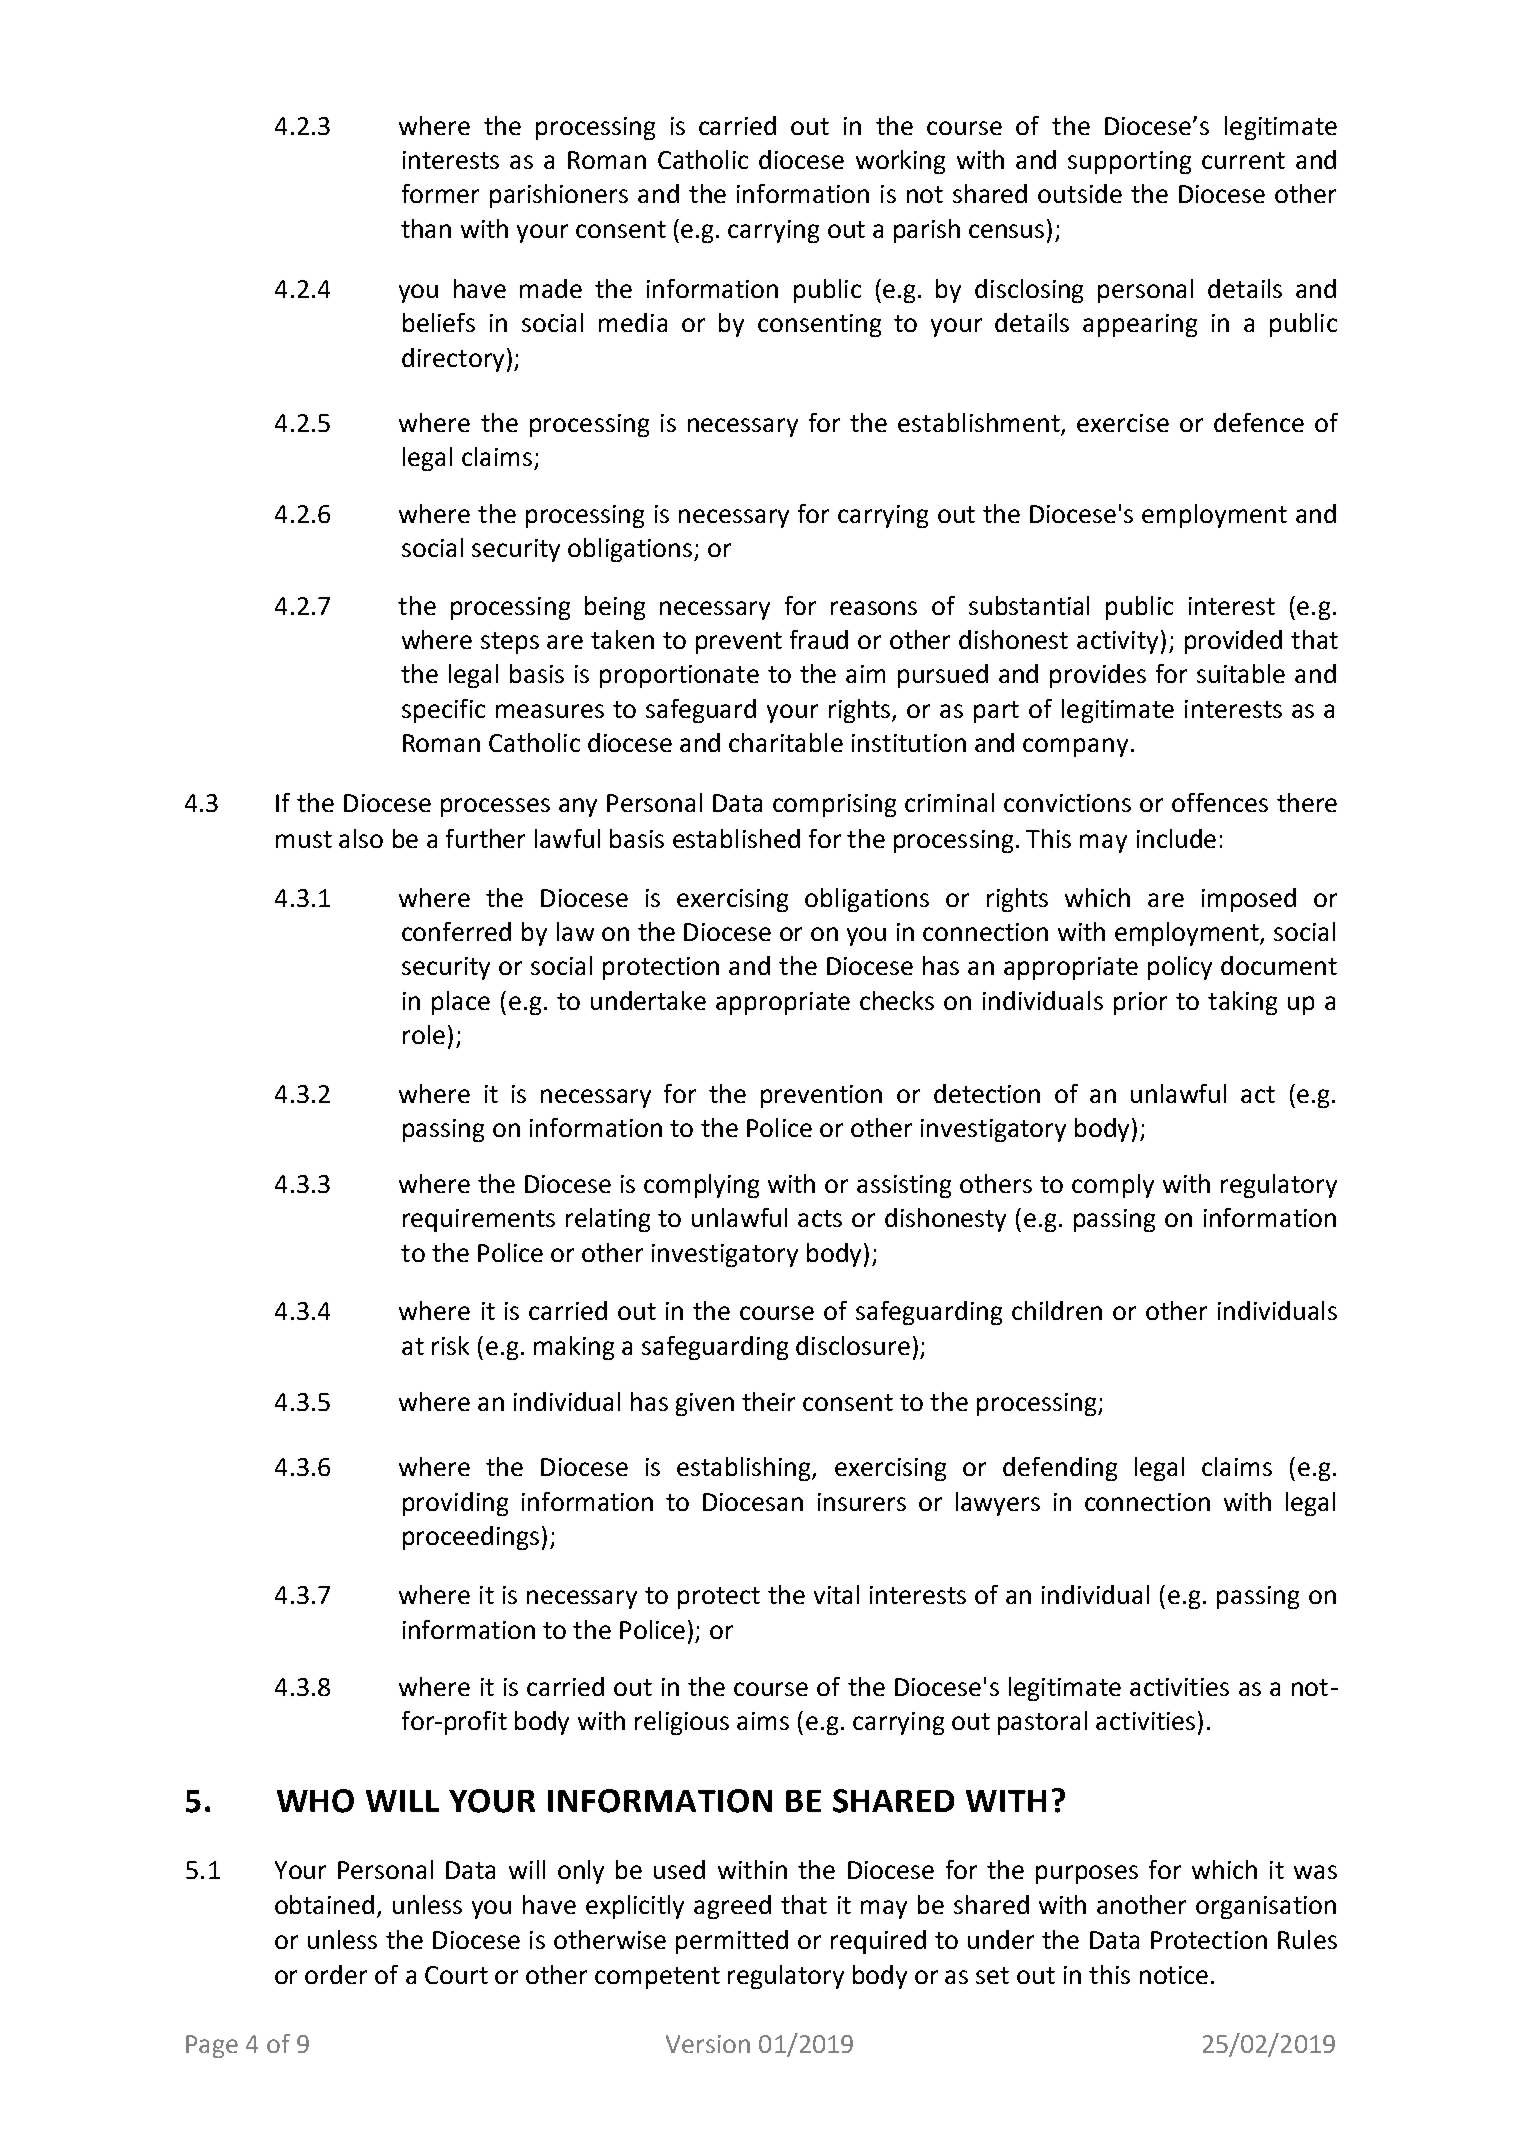 This document has height=2150, width=1519. I want to click on defending, so click(1060, 1469).
